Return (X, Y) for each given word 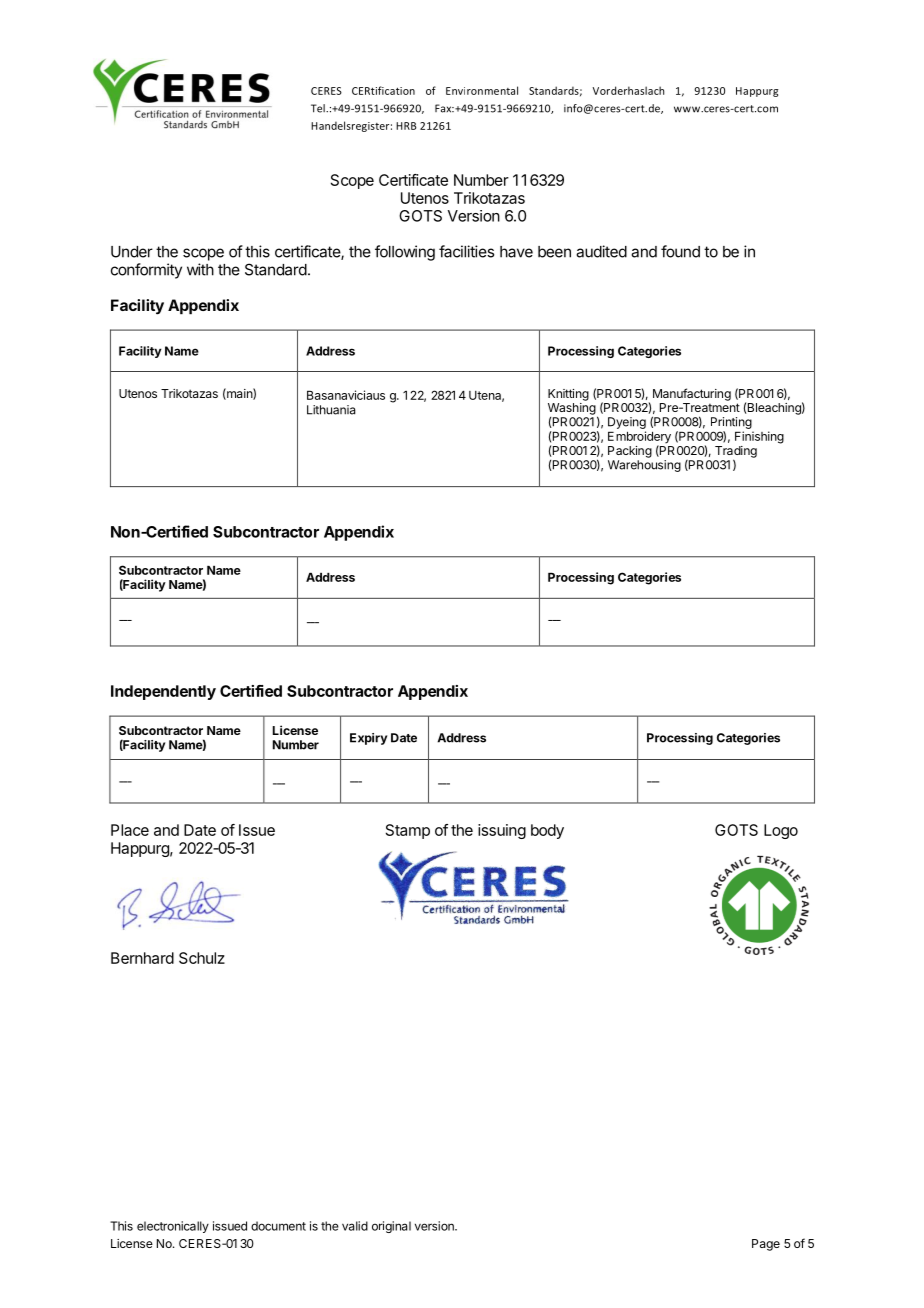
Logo (781, 831)
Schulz (202, 958)
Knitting (568, 395)
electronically (173, 1227)
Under (132, 252)
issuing (502, 831)
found (680, 251)
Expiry (368, 739)
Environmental (482, 90)
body (547, 831)
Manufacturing (692, 394)
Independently (163, 692)
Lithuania (331, 410)
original (391, 1227)
